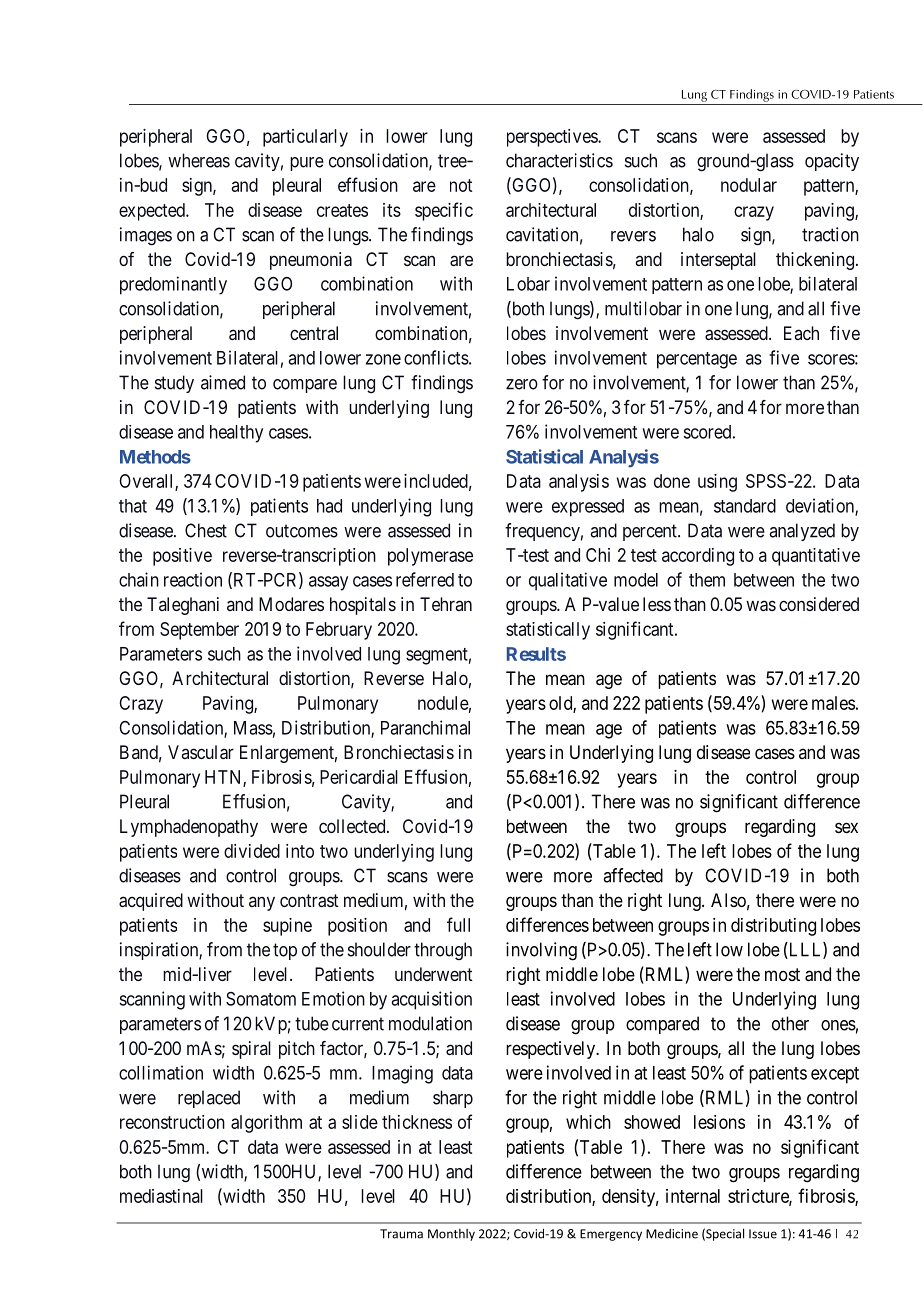  I want to click on males, so click(833, 703).
